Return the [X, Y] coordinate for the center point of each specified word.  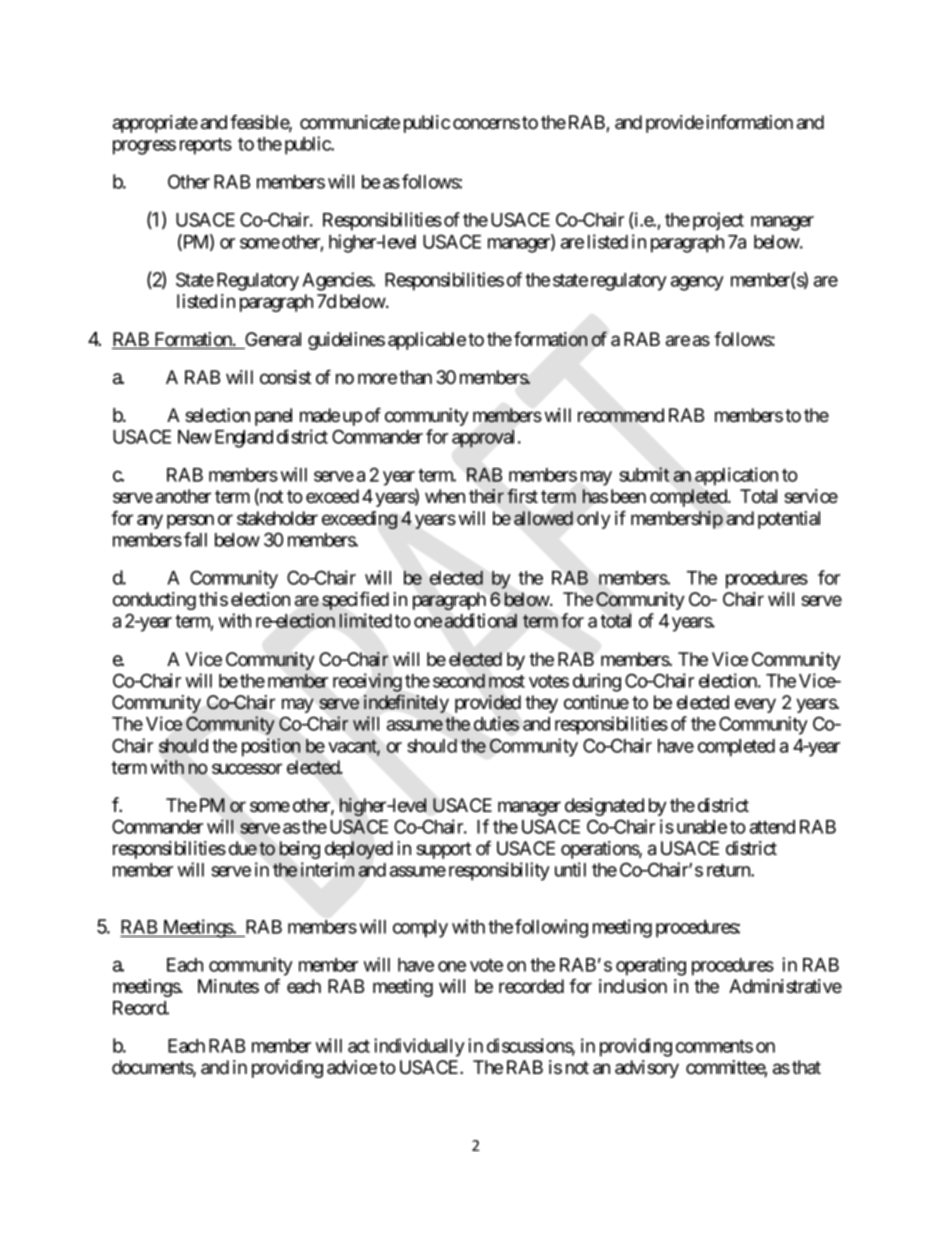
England [244, 439]
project [718, 221]
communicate [350, 122]
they [541, 704]
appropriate [155, 124]
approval [485, 439]
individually [419, 1047]
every [755, 705]
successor [247, 769]
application [736, 476]
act [359, 1046]
